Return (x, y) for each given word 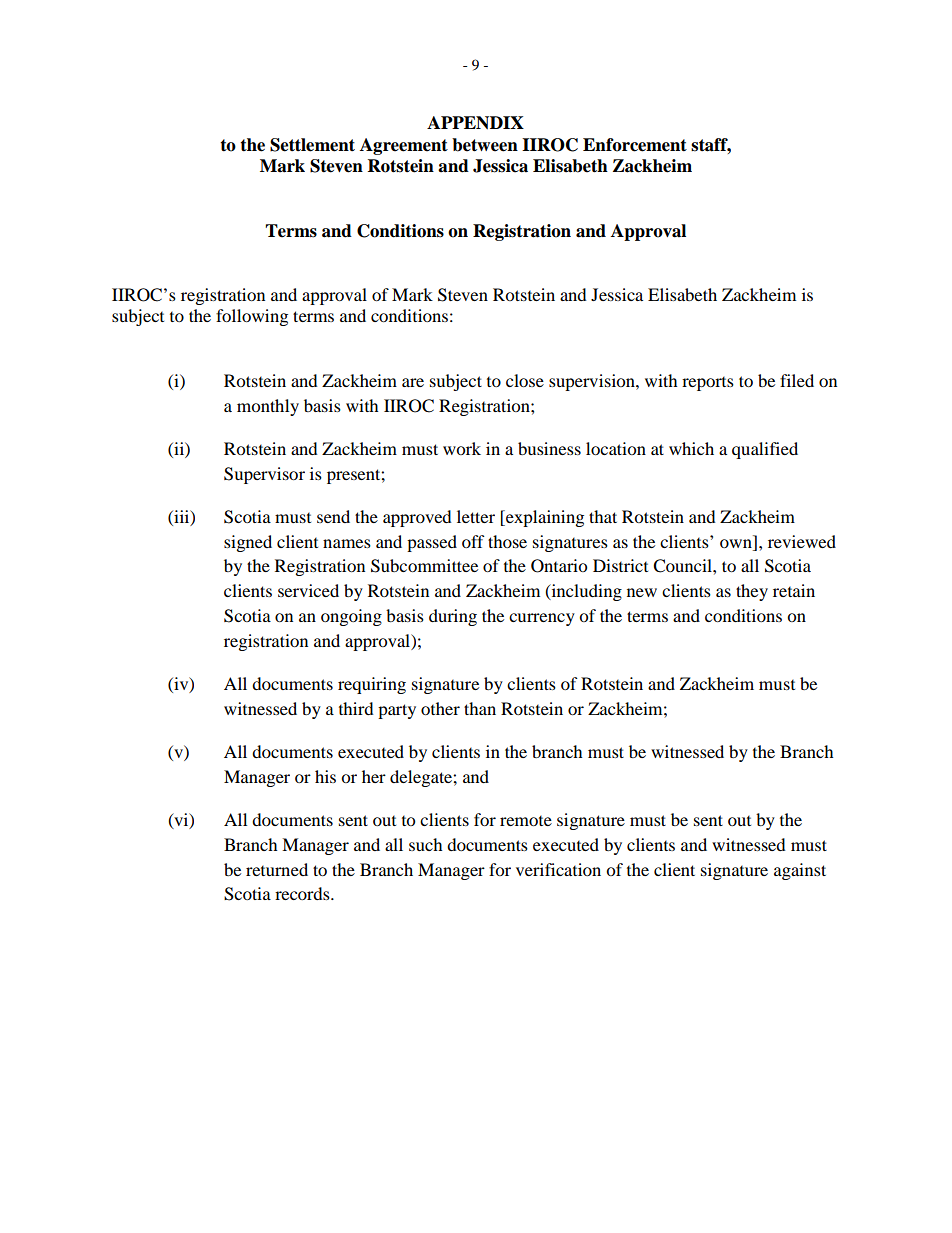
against (800, 871)
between (485, 145)
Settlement (312, 145)
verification (558, 869)
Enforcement (635, 145)
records (303, 893)
